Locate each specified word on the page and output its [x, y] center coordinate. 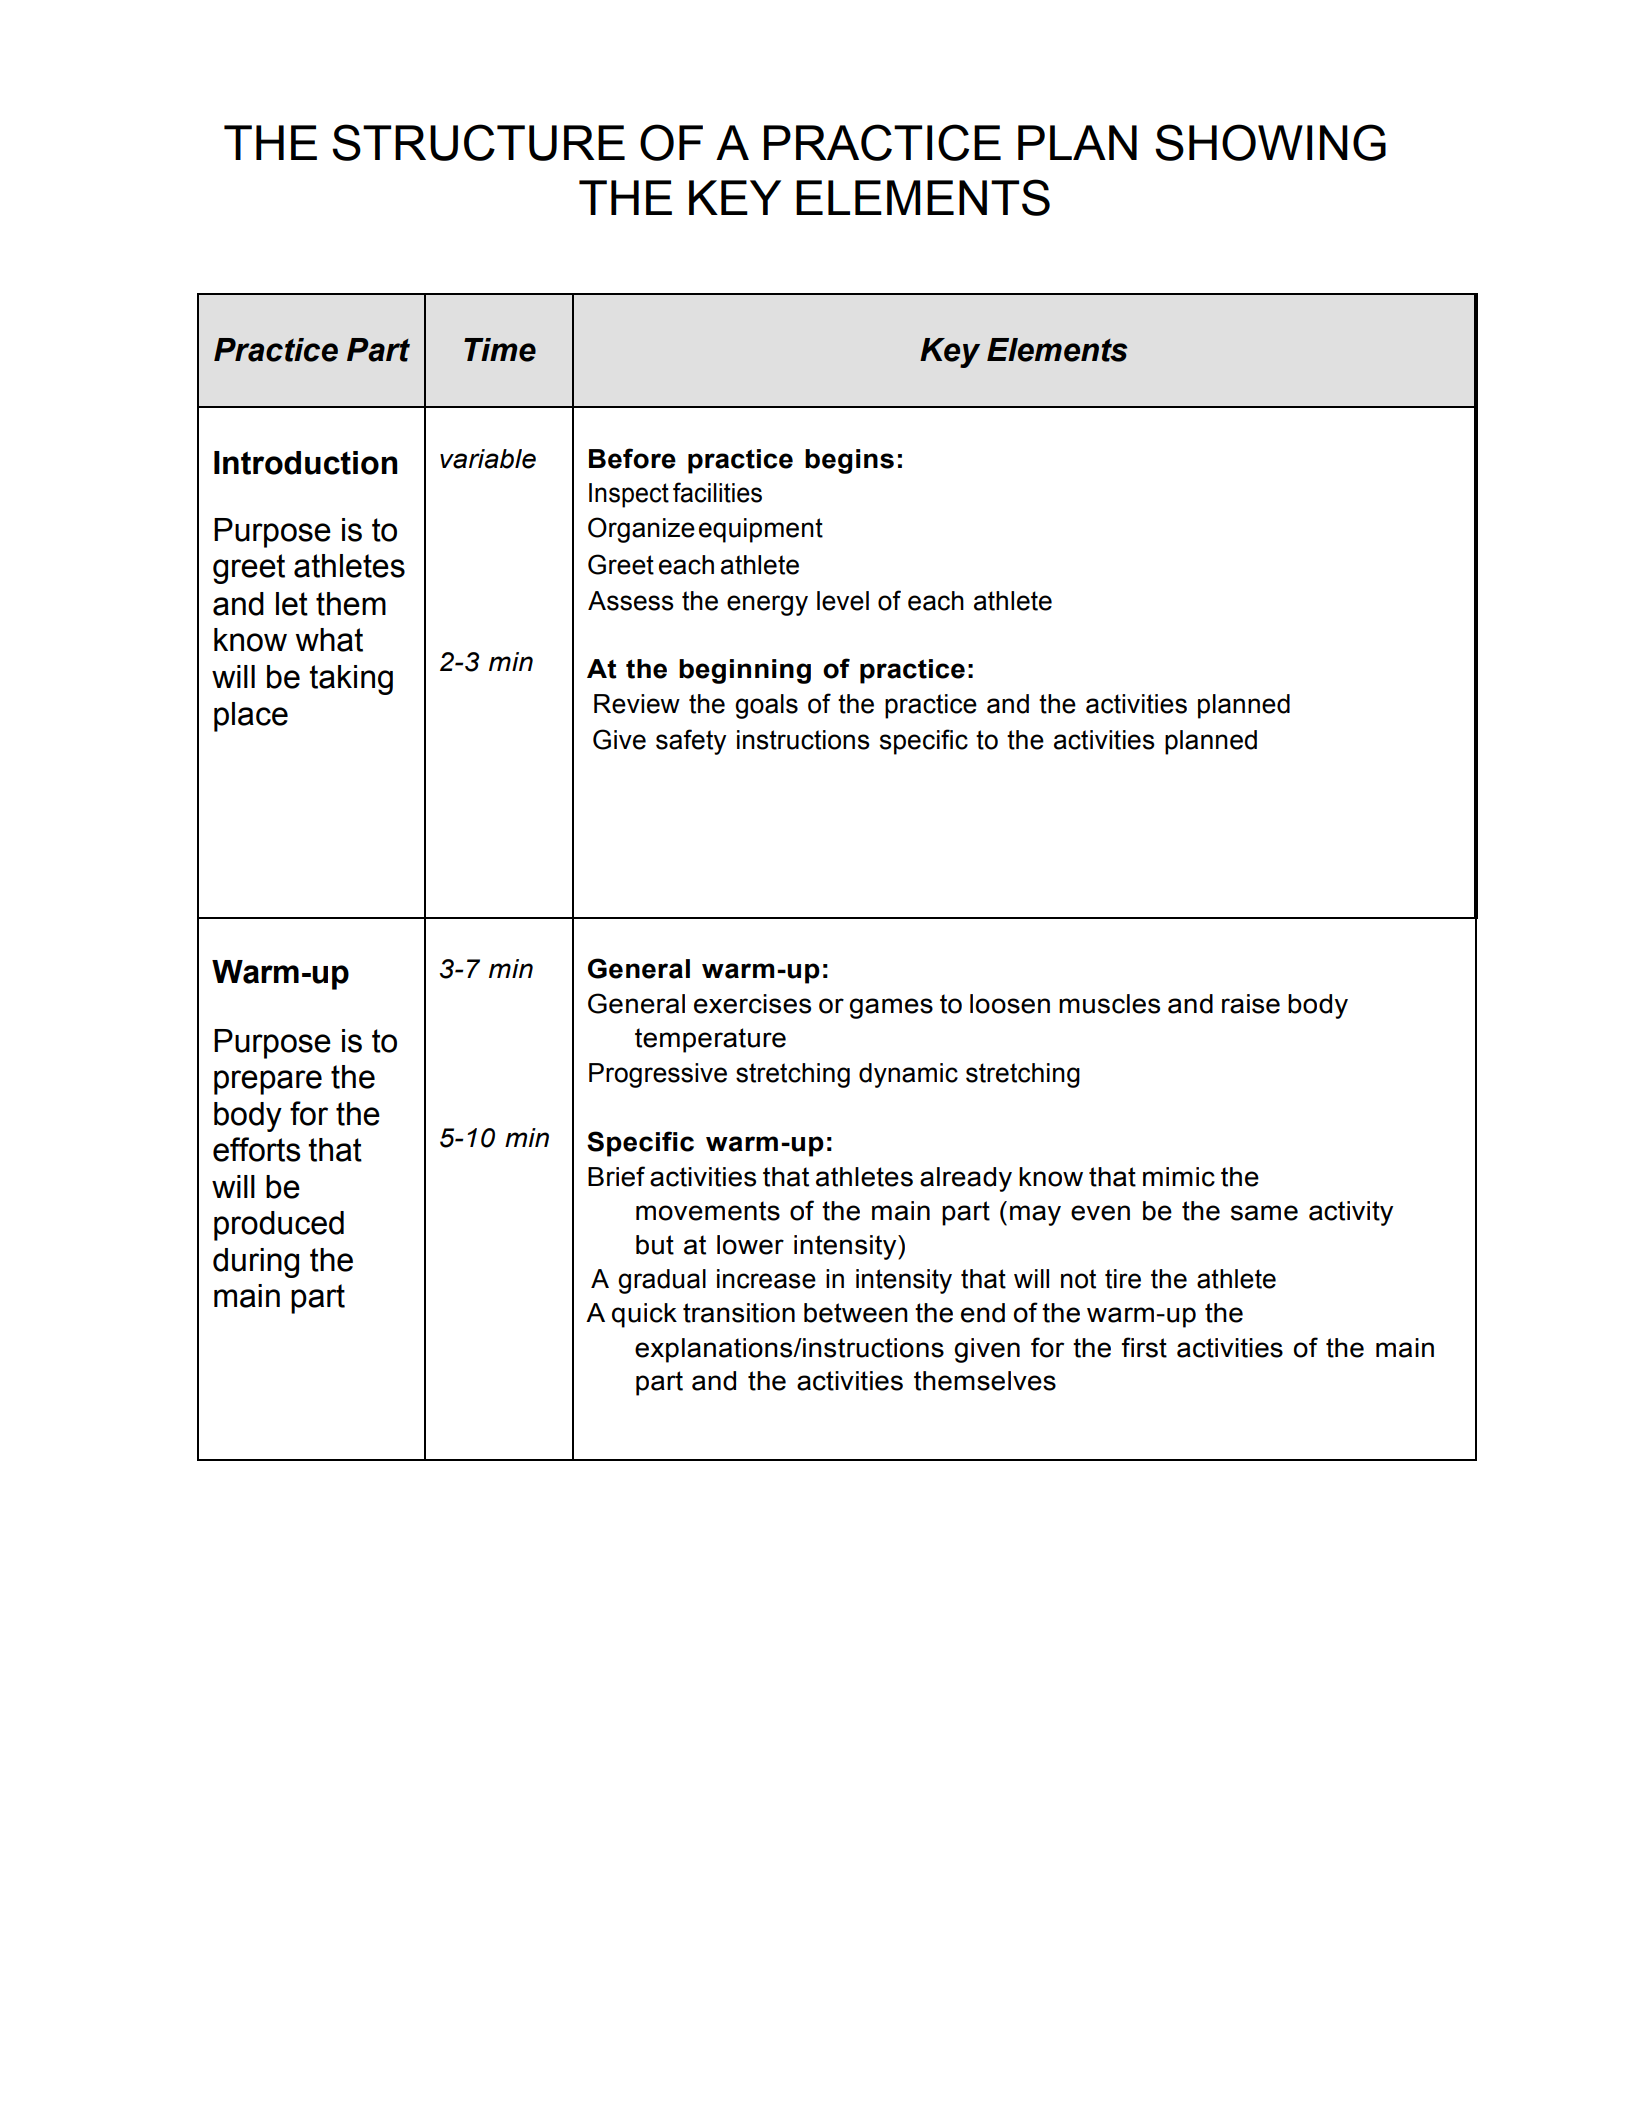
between [856, 1313]
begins [849, 461]
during [256, 1263]
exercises [752, 1004]
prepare [268, 1082]
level [843, 601]
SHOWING [1270, 142]
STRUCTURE [478, 142]
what [329, 640]
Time [500, 350]
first [1144, 1347]
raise [1251, 1004]
